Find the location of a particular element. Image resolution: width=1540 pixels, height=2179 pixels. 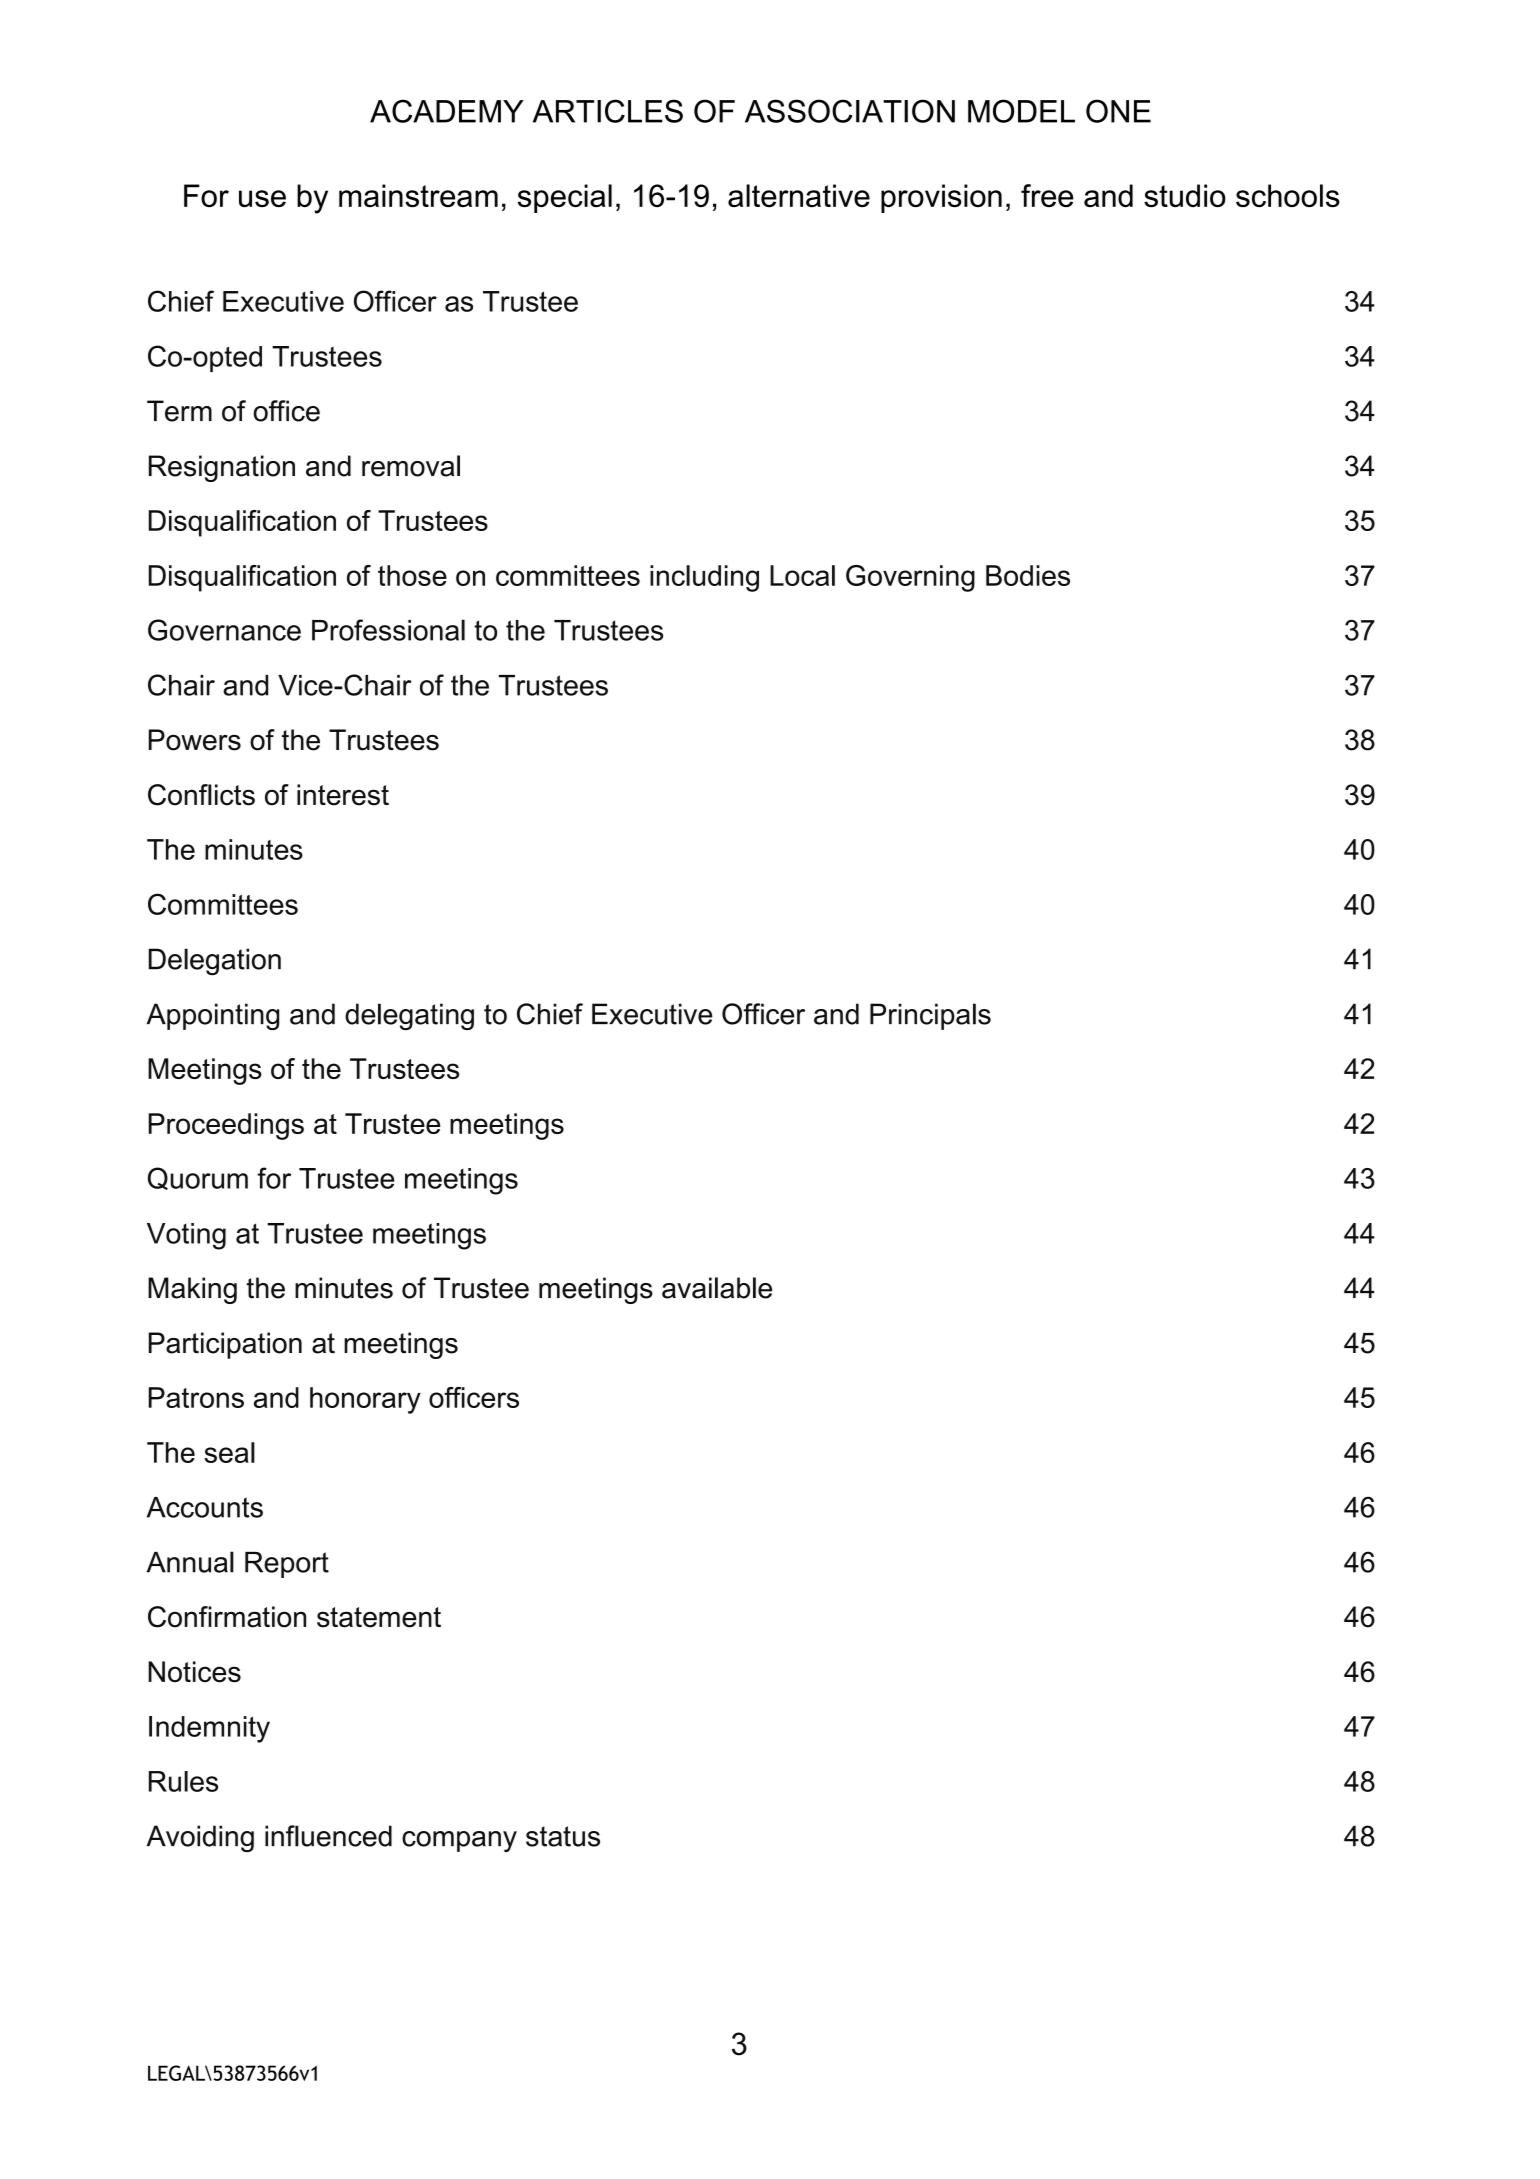

Delegation is located at coordinates (215, 962).
